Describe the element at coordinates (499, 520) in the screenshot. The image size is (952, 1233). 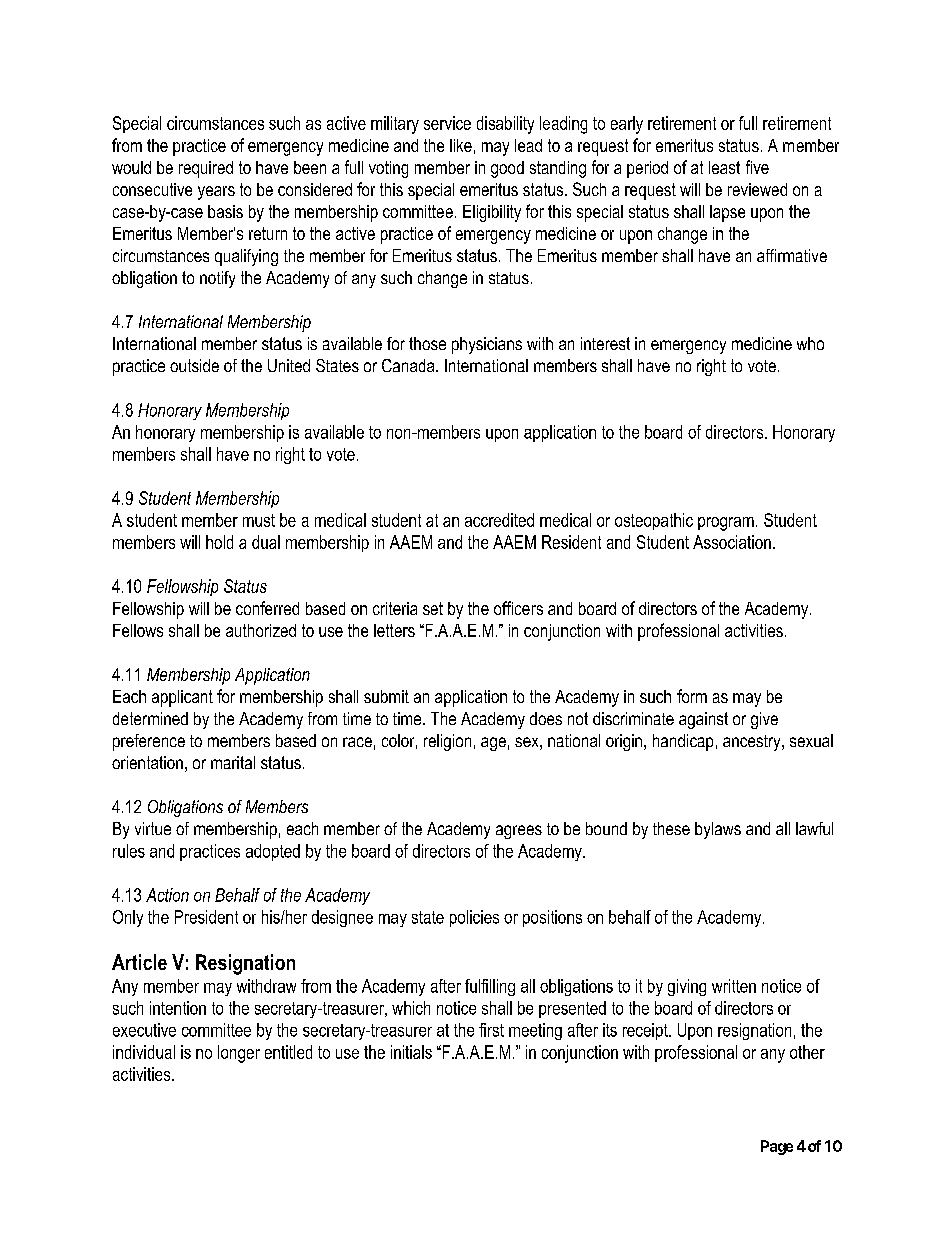
I see `accredited` at that location.
